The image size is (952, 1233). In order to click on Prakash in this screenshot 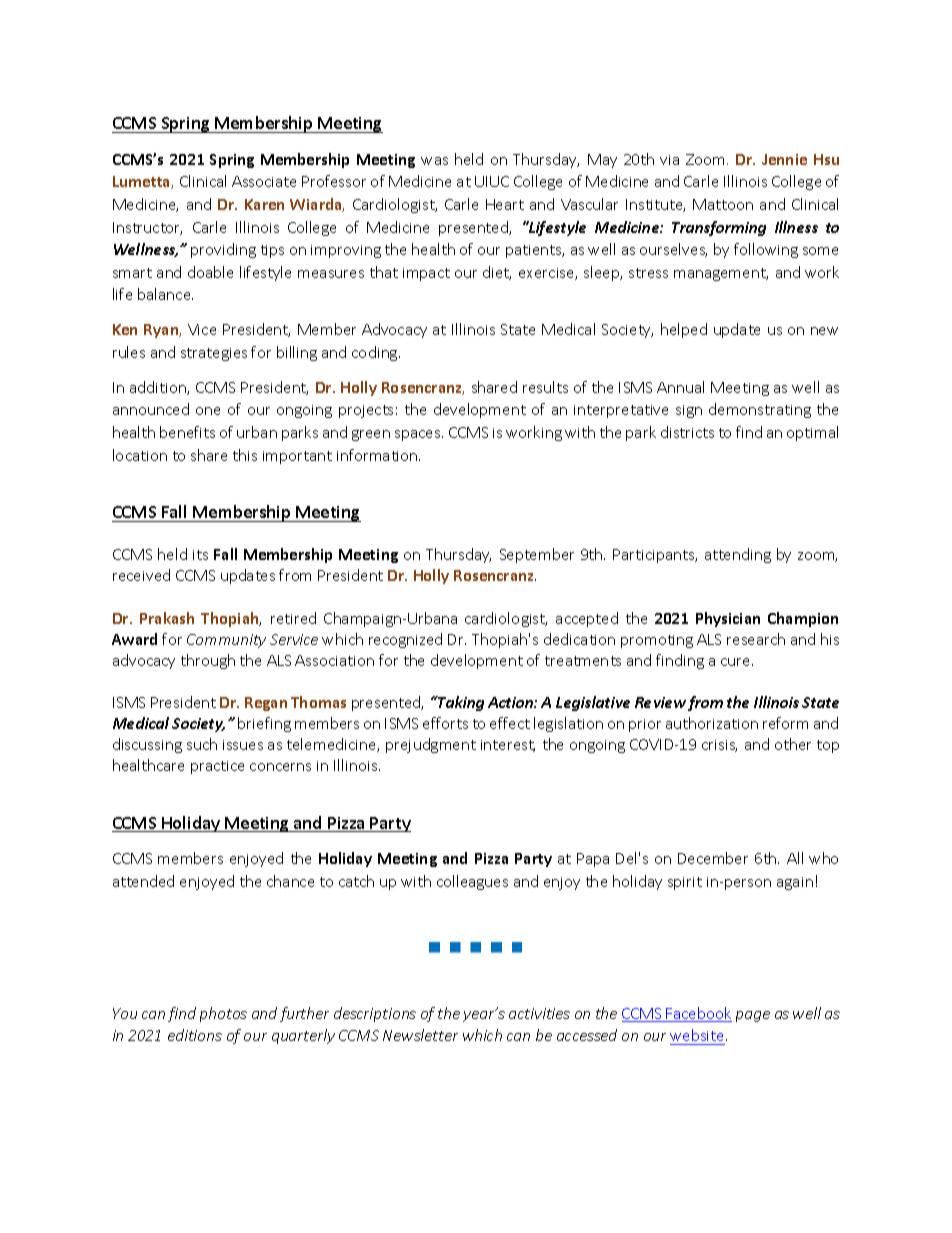, I will do `click(167, 618)`.
